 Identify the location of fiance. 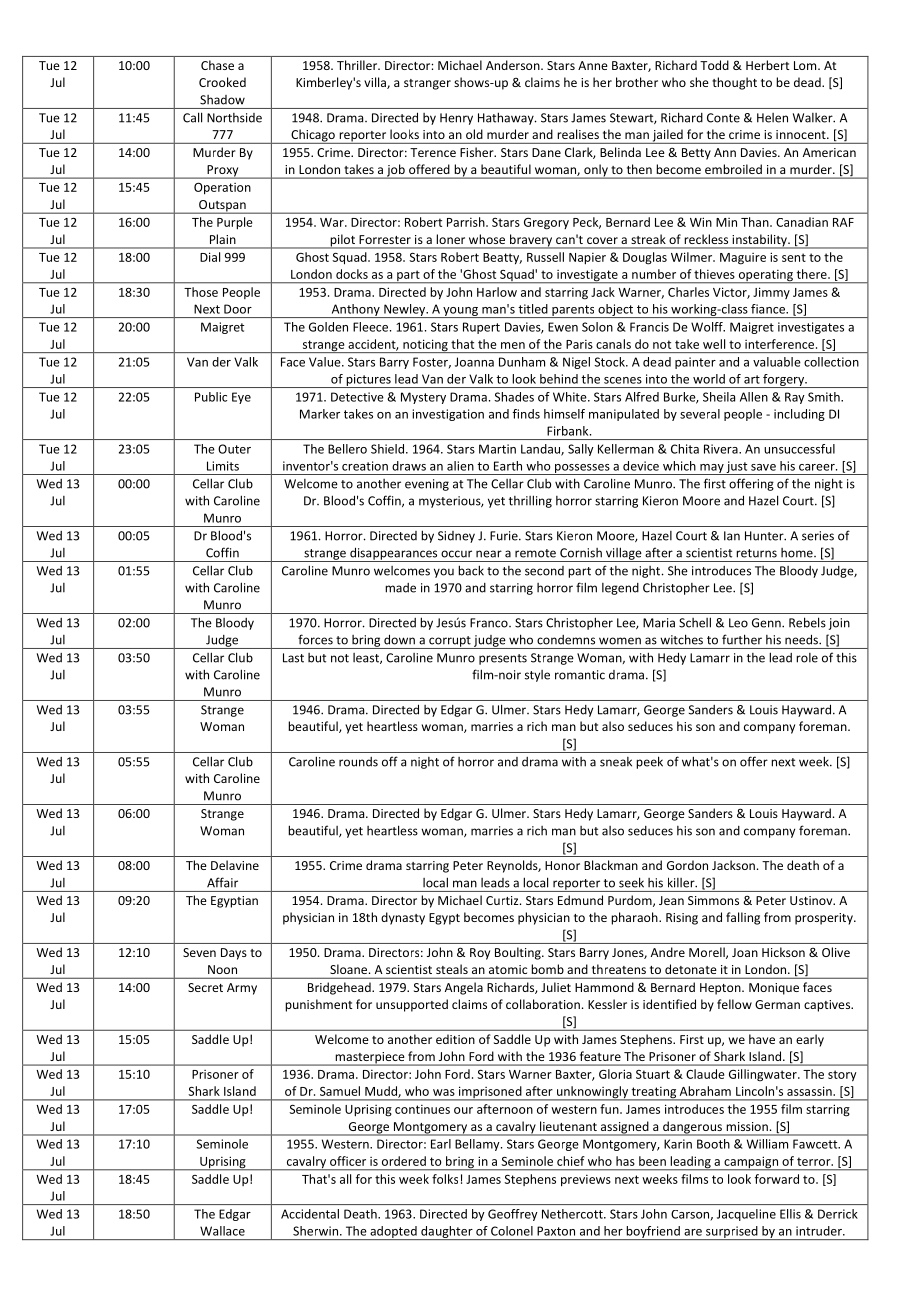
(769, 309).
